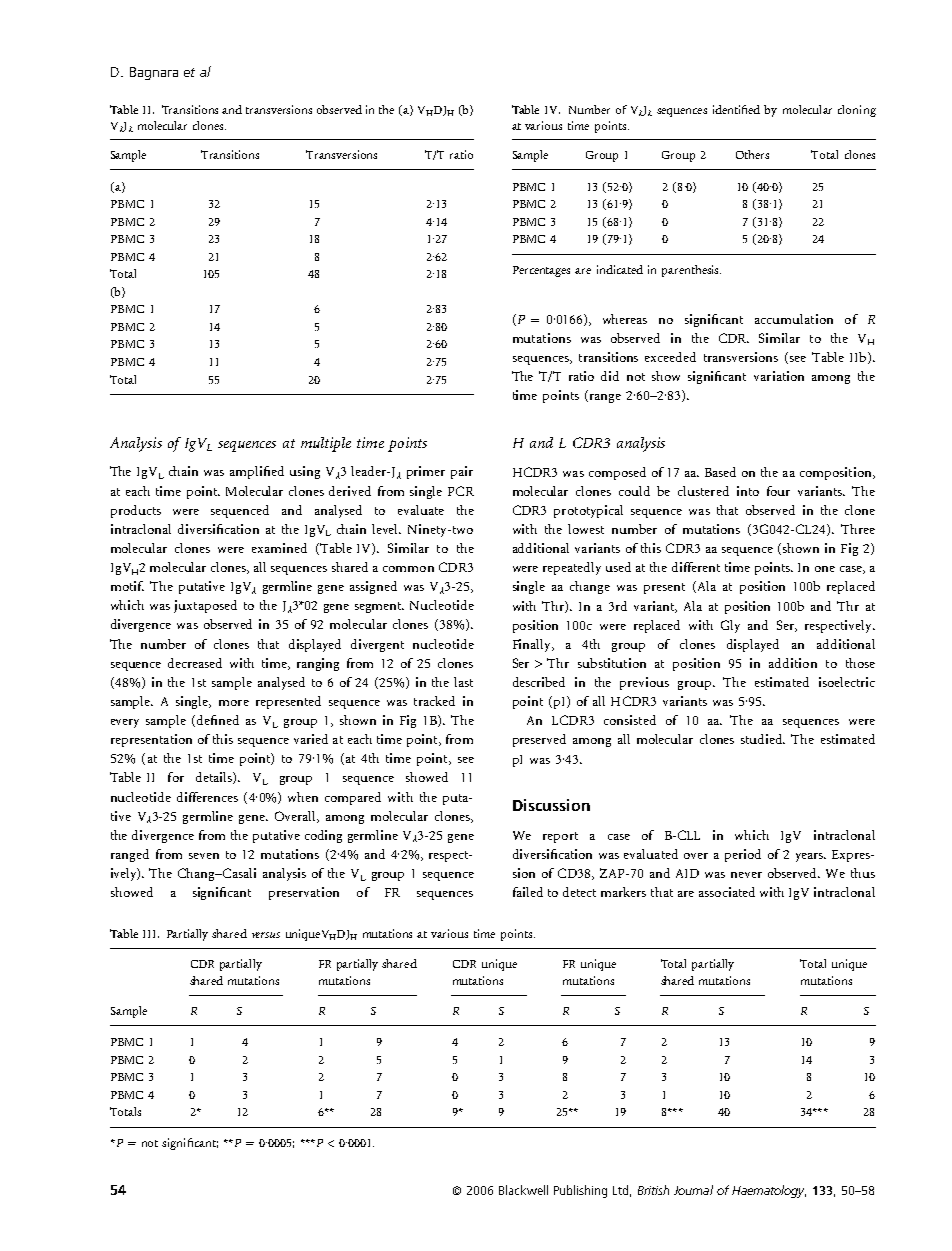 This screenshot has width=952, height=1251. I want to click on Bagnara, so click(154, 73).
